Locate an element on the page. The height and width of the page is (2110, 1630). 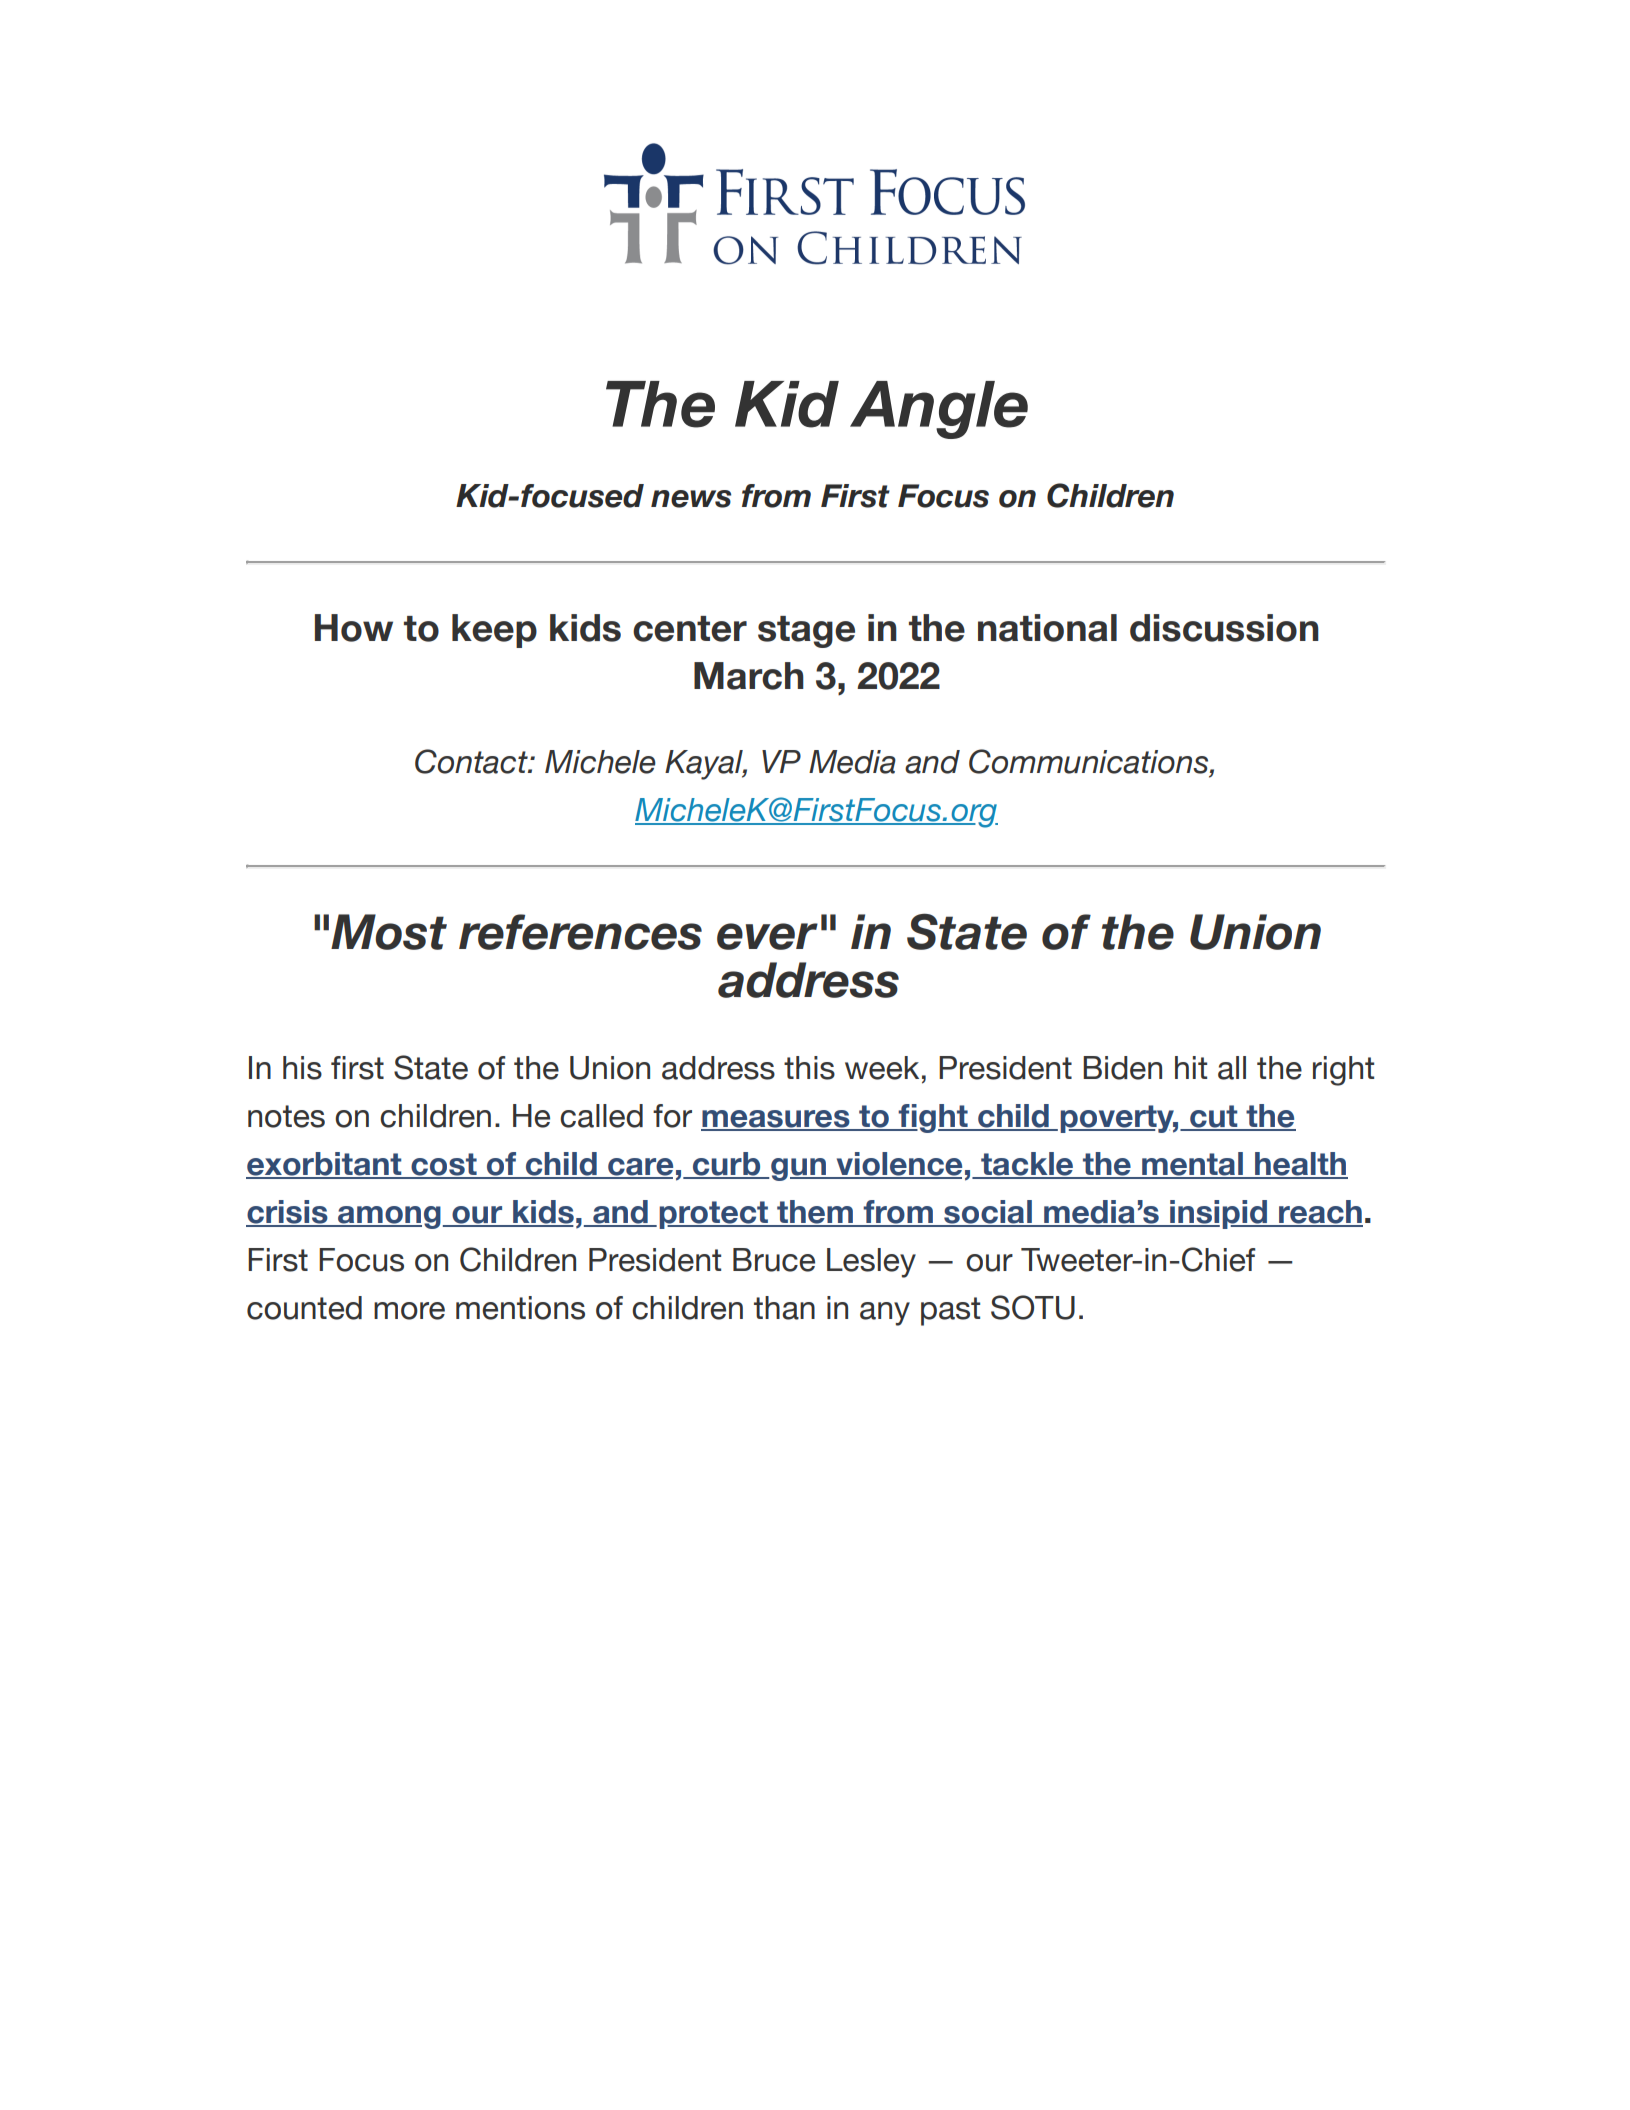
than is located at coordinates (784, 1308).
